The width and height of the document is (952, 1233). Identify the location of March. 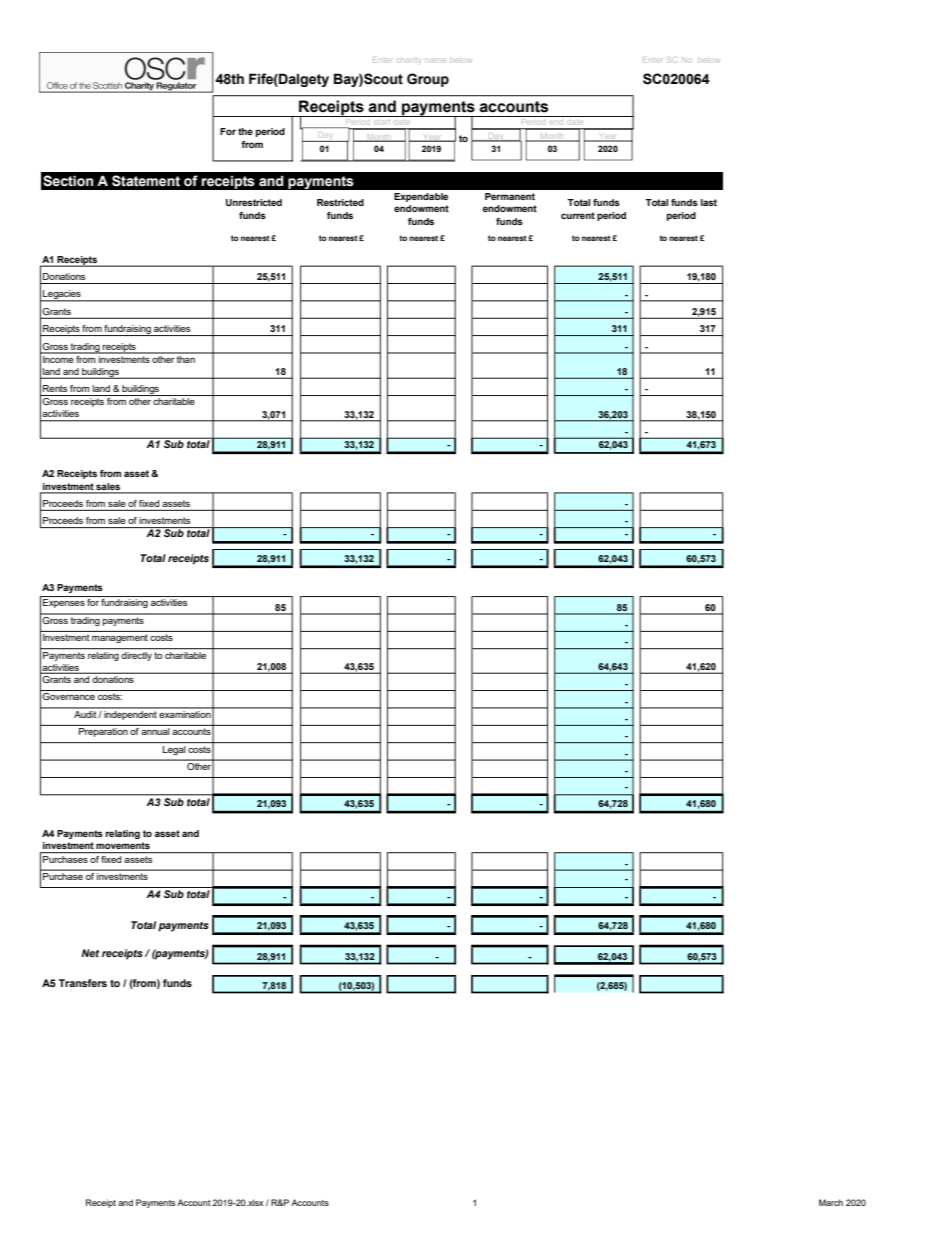
(831, 1202).
